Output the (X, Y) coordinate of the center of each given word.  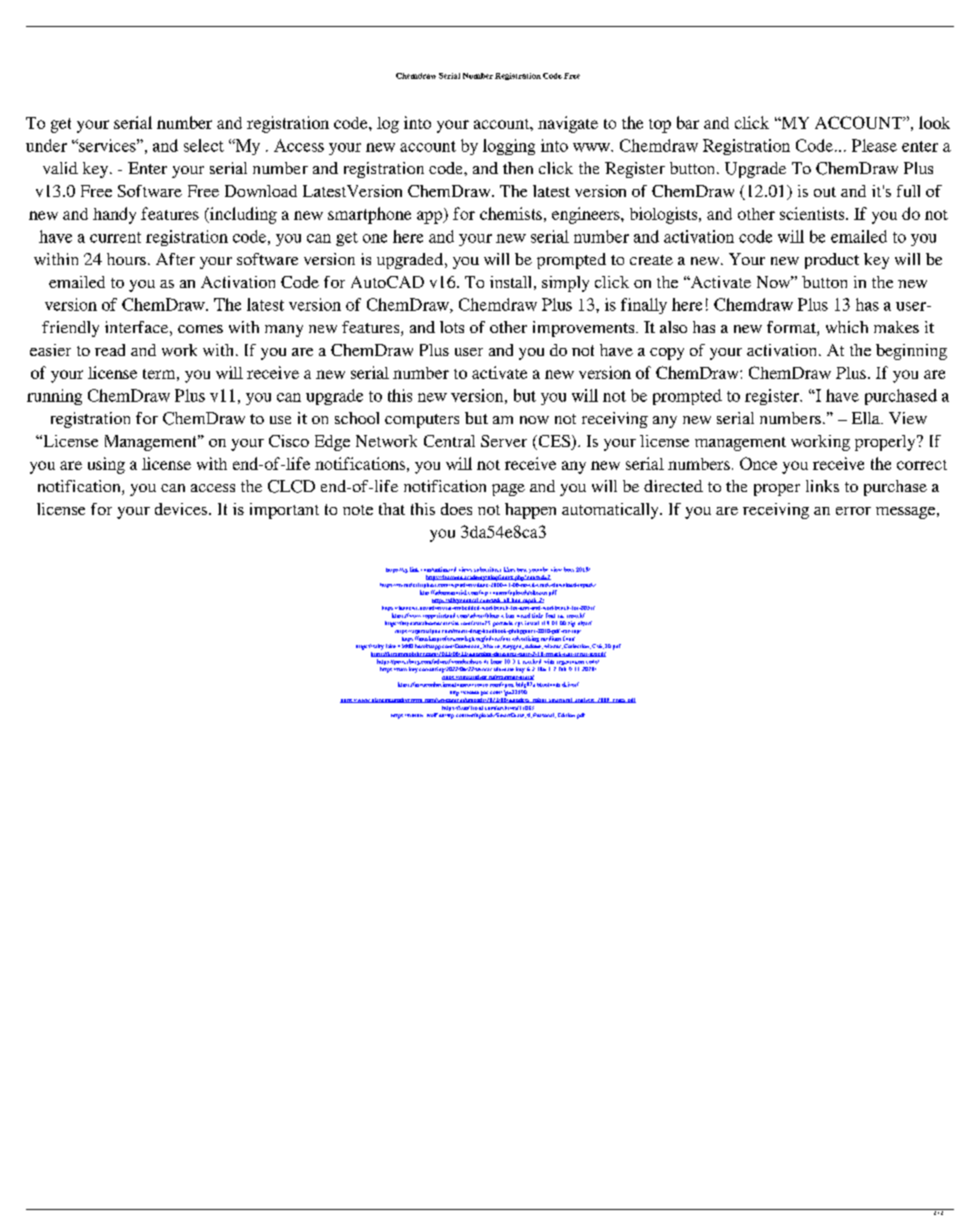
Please (874, 145)
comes (200, 329)
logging (509, 147)
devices (182, 509)
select (204, 145)
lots (452, 327)
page (508, 490)
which (847, 327)
